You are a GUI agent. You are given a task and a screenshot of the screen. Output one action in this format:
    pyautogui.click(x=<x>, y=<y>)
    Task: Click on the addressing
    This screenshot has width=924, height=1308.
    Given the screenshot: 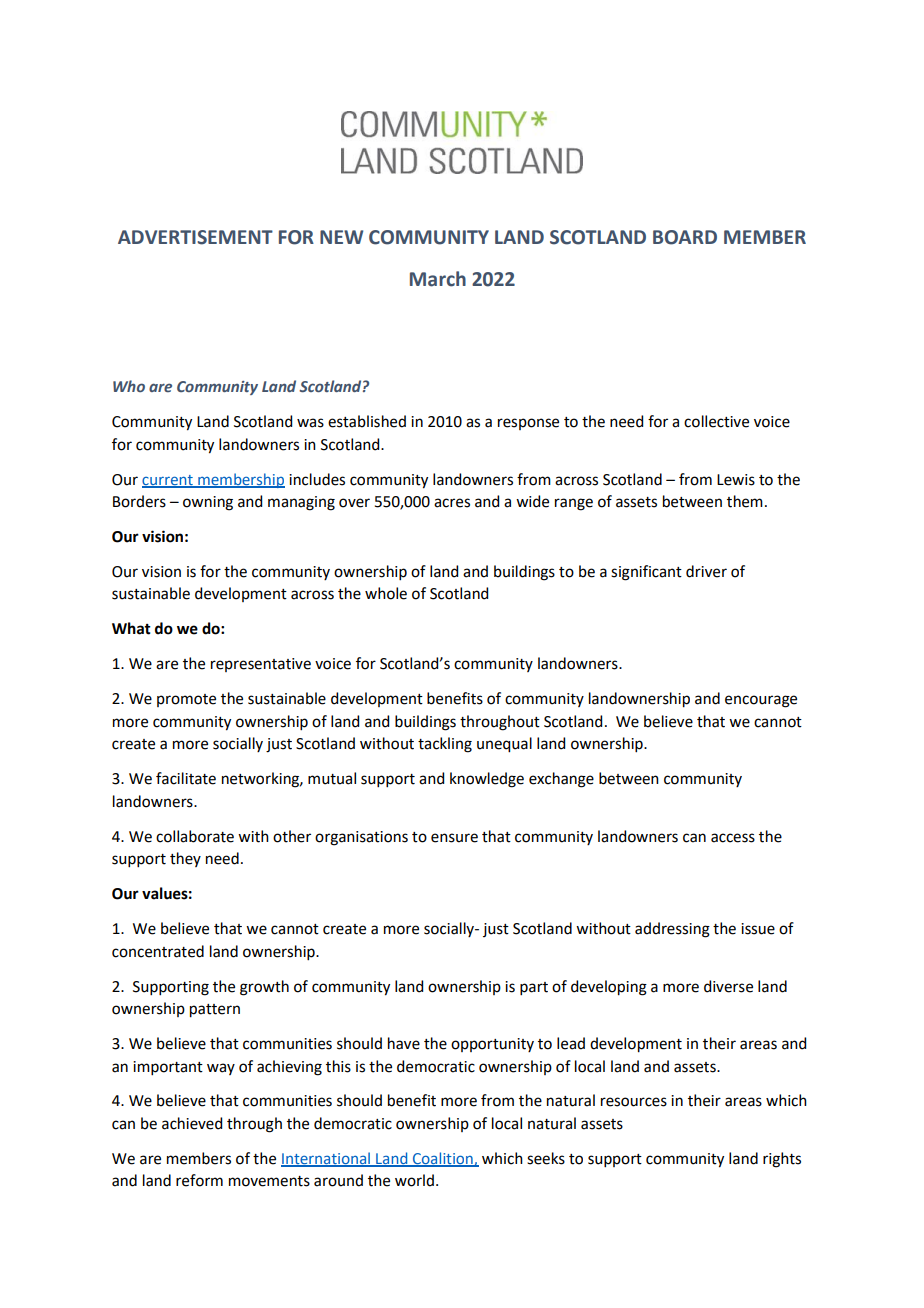 What is the action you would take?
    pyautogui.click(x=672, y=930)
